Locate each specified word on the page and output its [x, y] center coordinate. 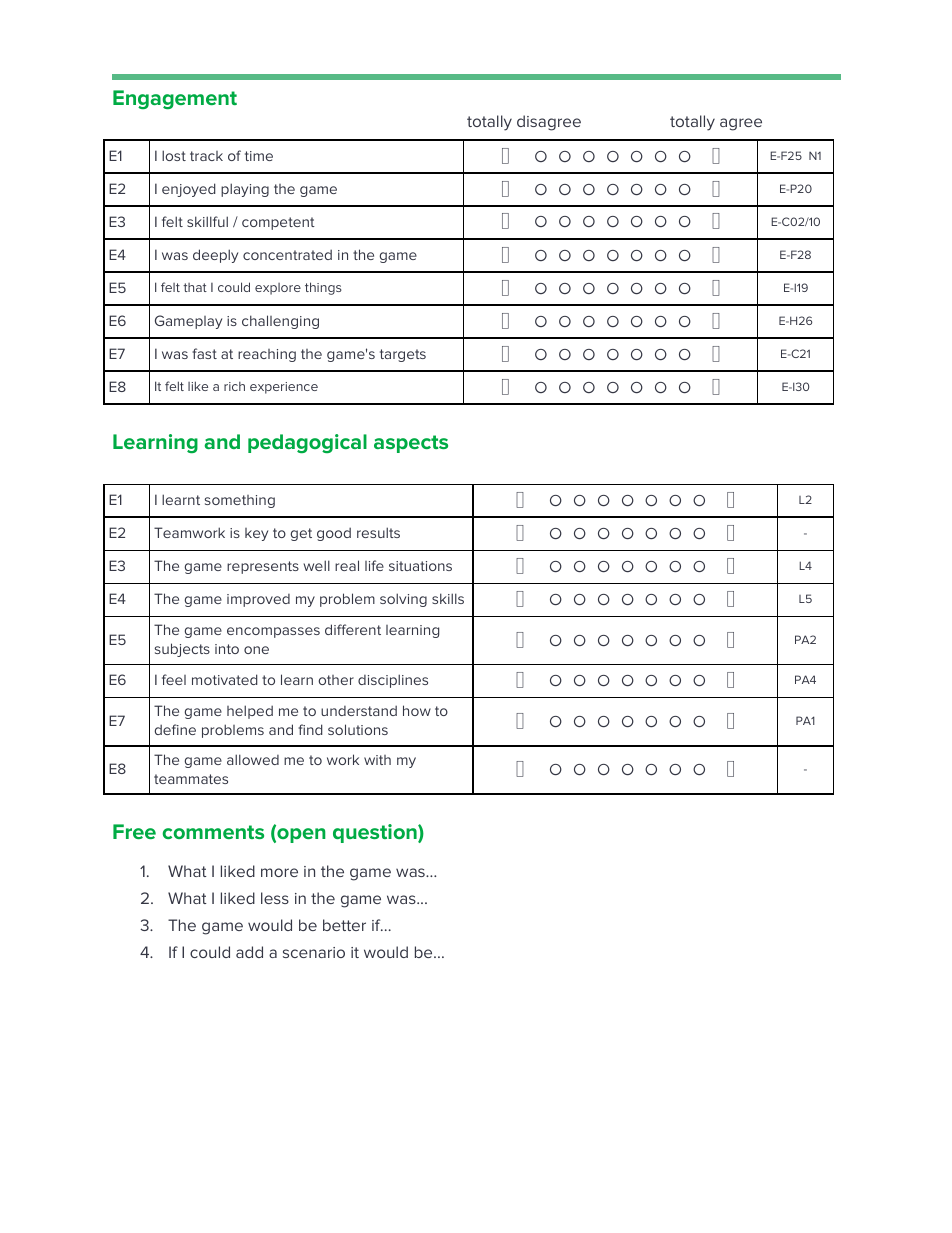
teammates [191, 779]
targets [403, 355]
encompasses [273, 632]
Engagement [175, 99]
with [377, 760]
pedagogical [307, 443]
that [195, 287]
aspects [411, 444]
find [310, 729]
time [259, 156]
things [323, 288]
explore [278, 289]
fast [204, 353]
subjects [182, 650]
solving [403, 600]
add [249, 952]
